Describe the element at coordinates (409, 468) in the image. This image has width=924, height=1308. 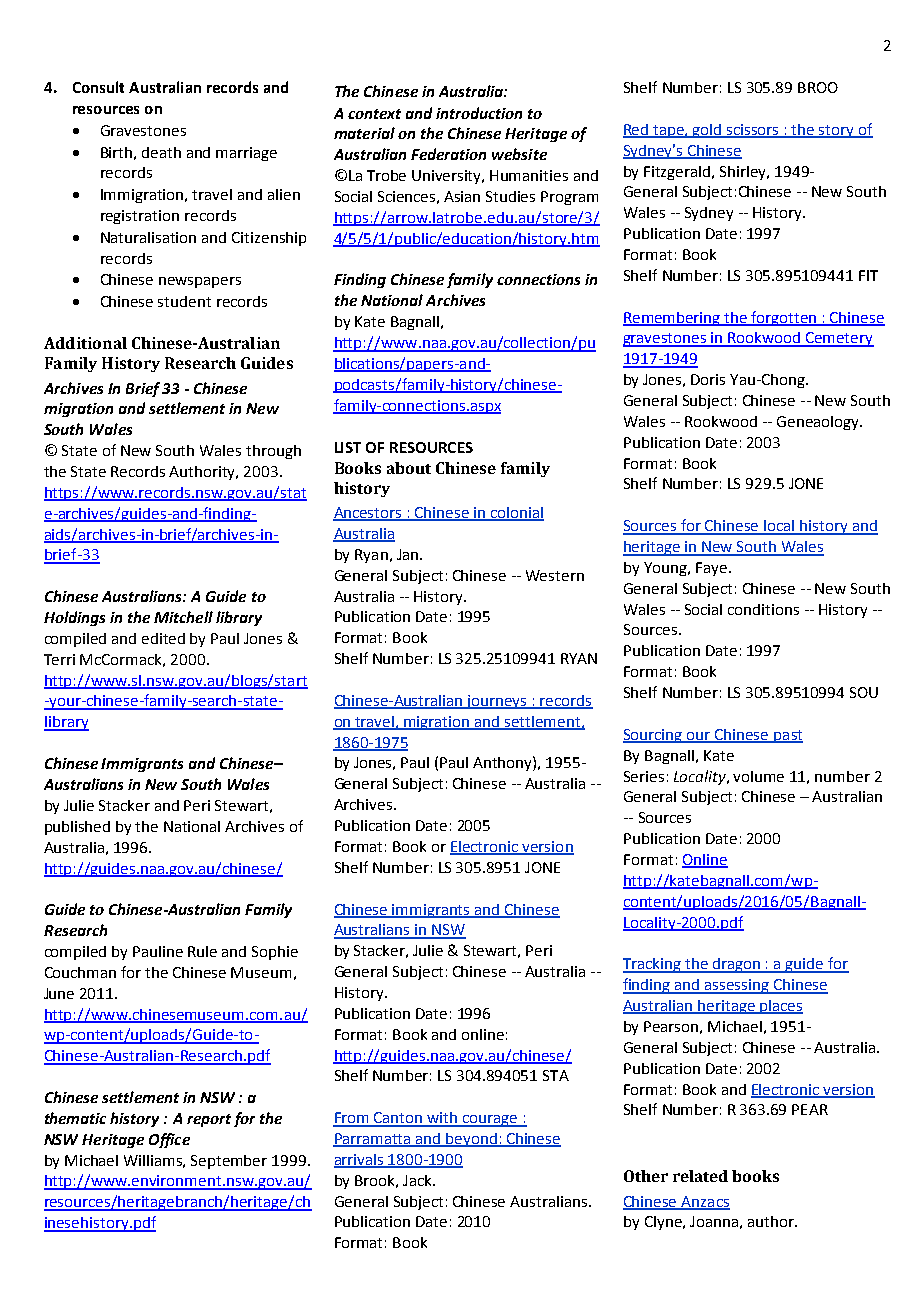
I see `about` at that location.
